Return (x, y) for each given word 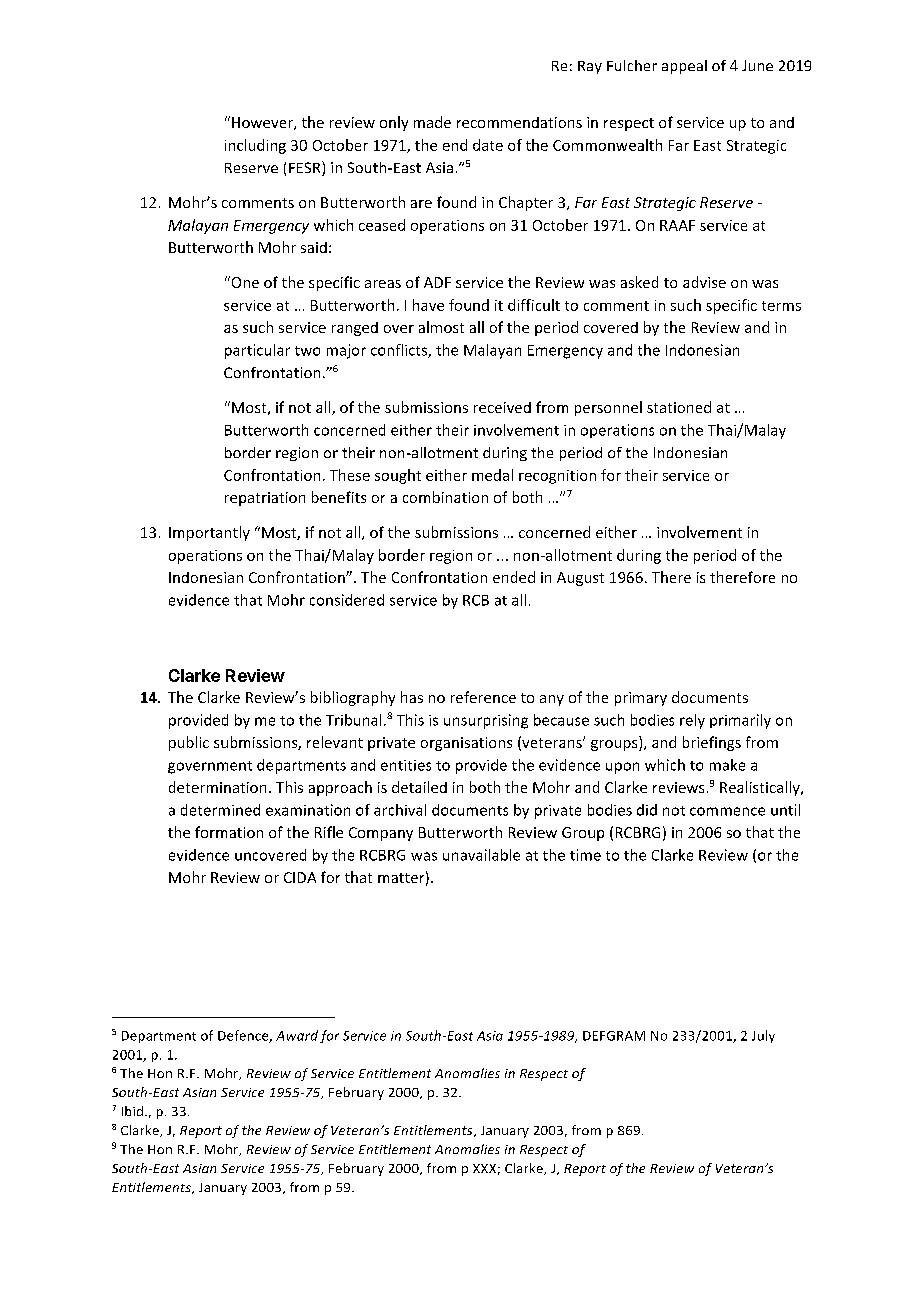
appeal (684, 67)
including (255, 146)
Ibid (132, 1111)
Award (297, 1035)
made (432, 122)
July (763, 1036)
